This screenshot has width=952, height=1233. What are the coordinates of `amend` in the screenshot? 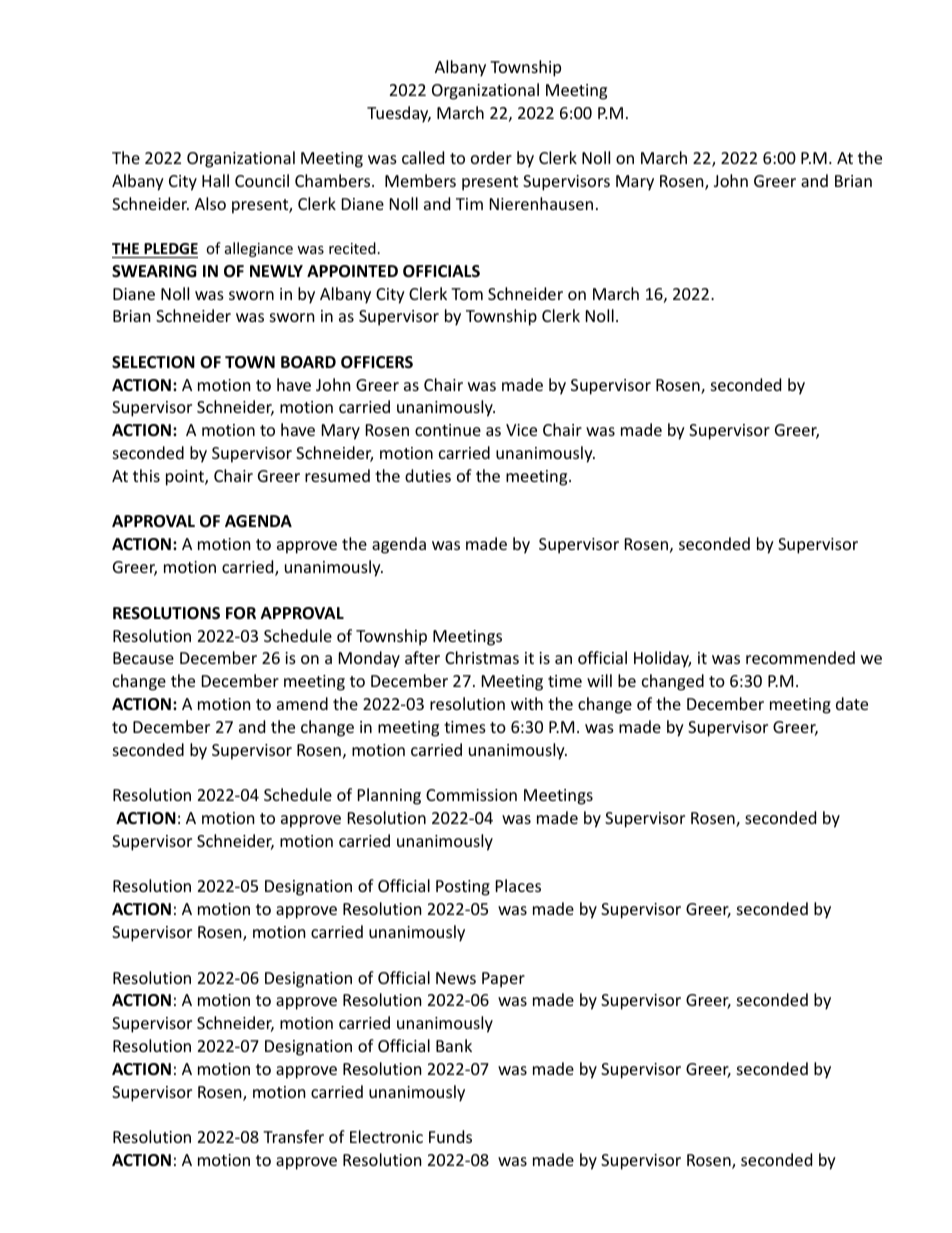 It's located at (302, 703).
